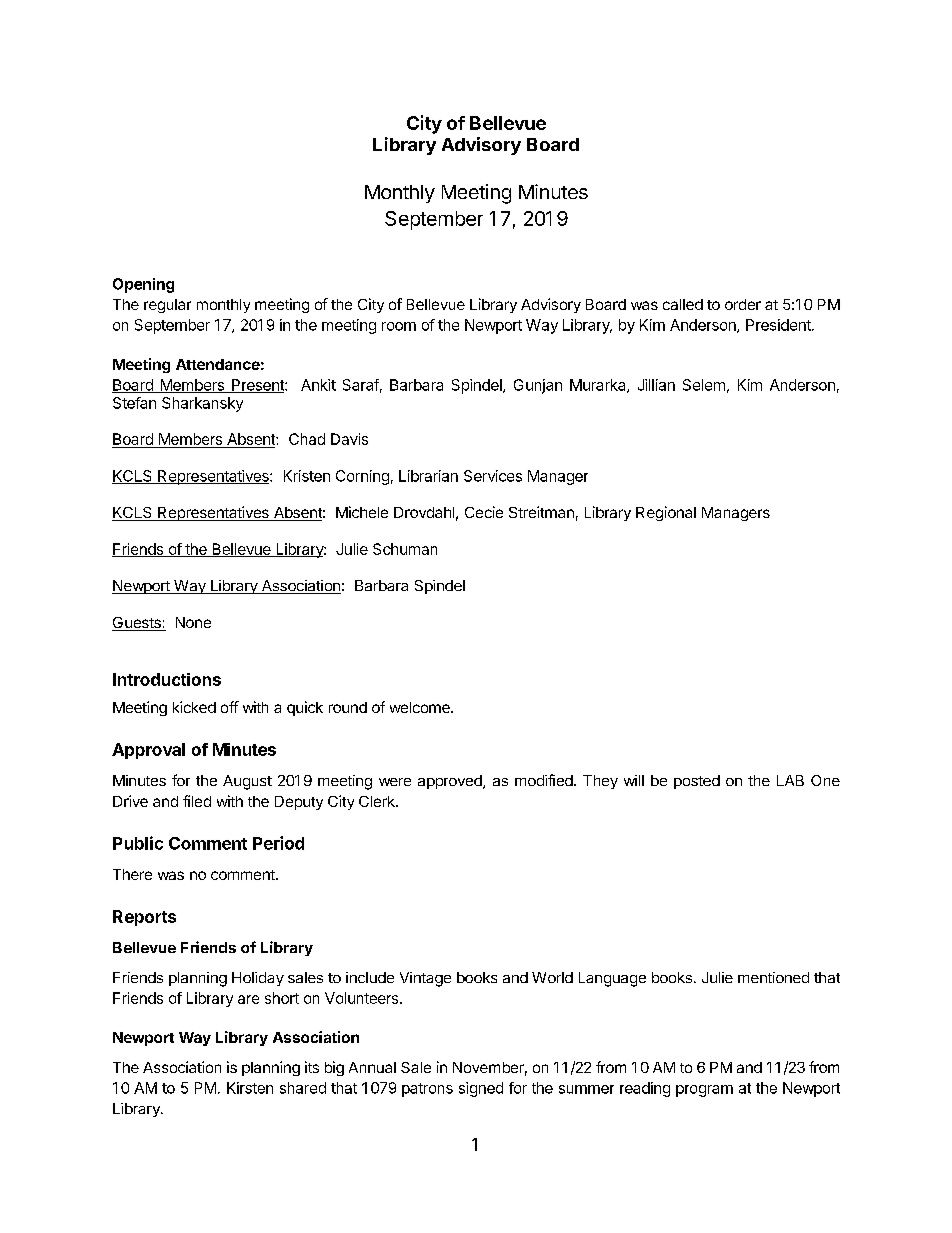 The image size is (952, 1233). I want to click on program, so click(704, 1091).
